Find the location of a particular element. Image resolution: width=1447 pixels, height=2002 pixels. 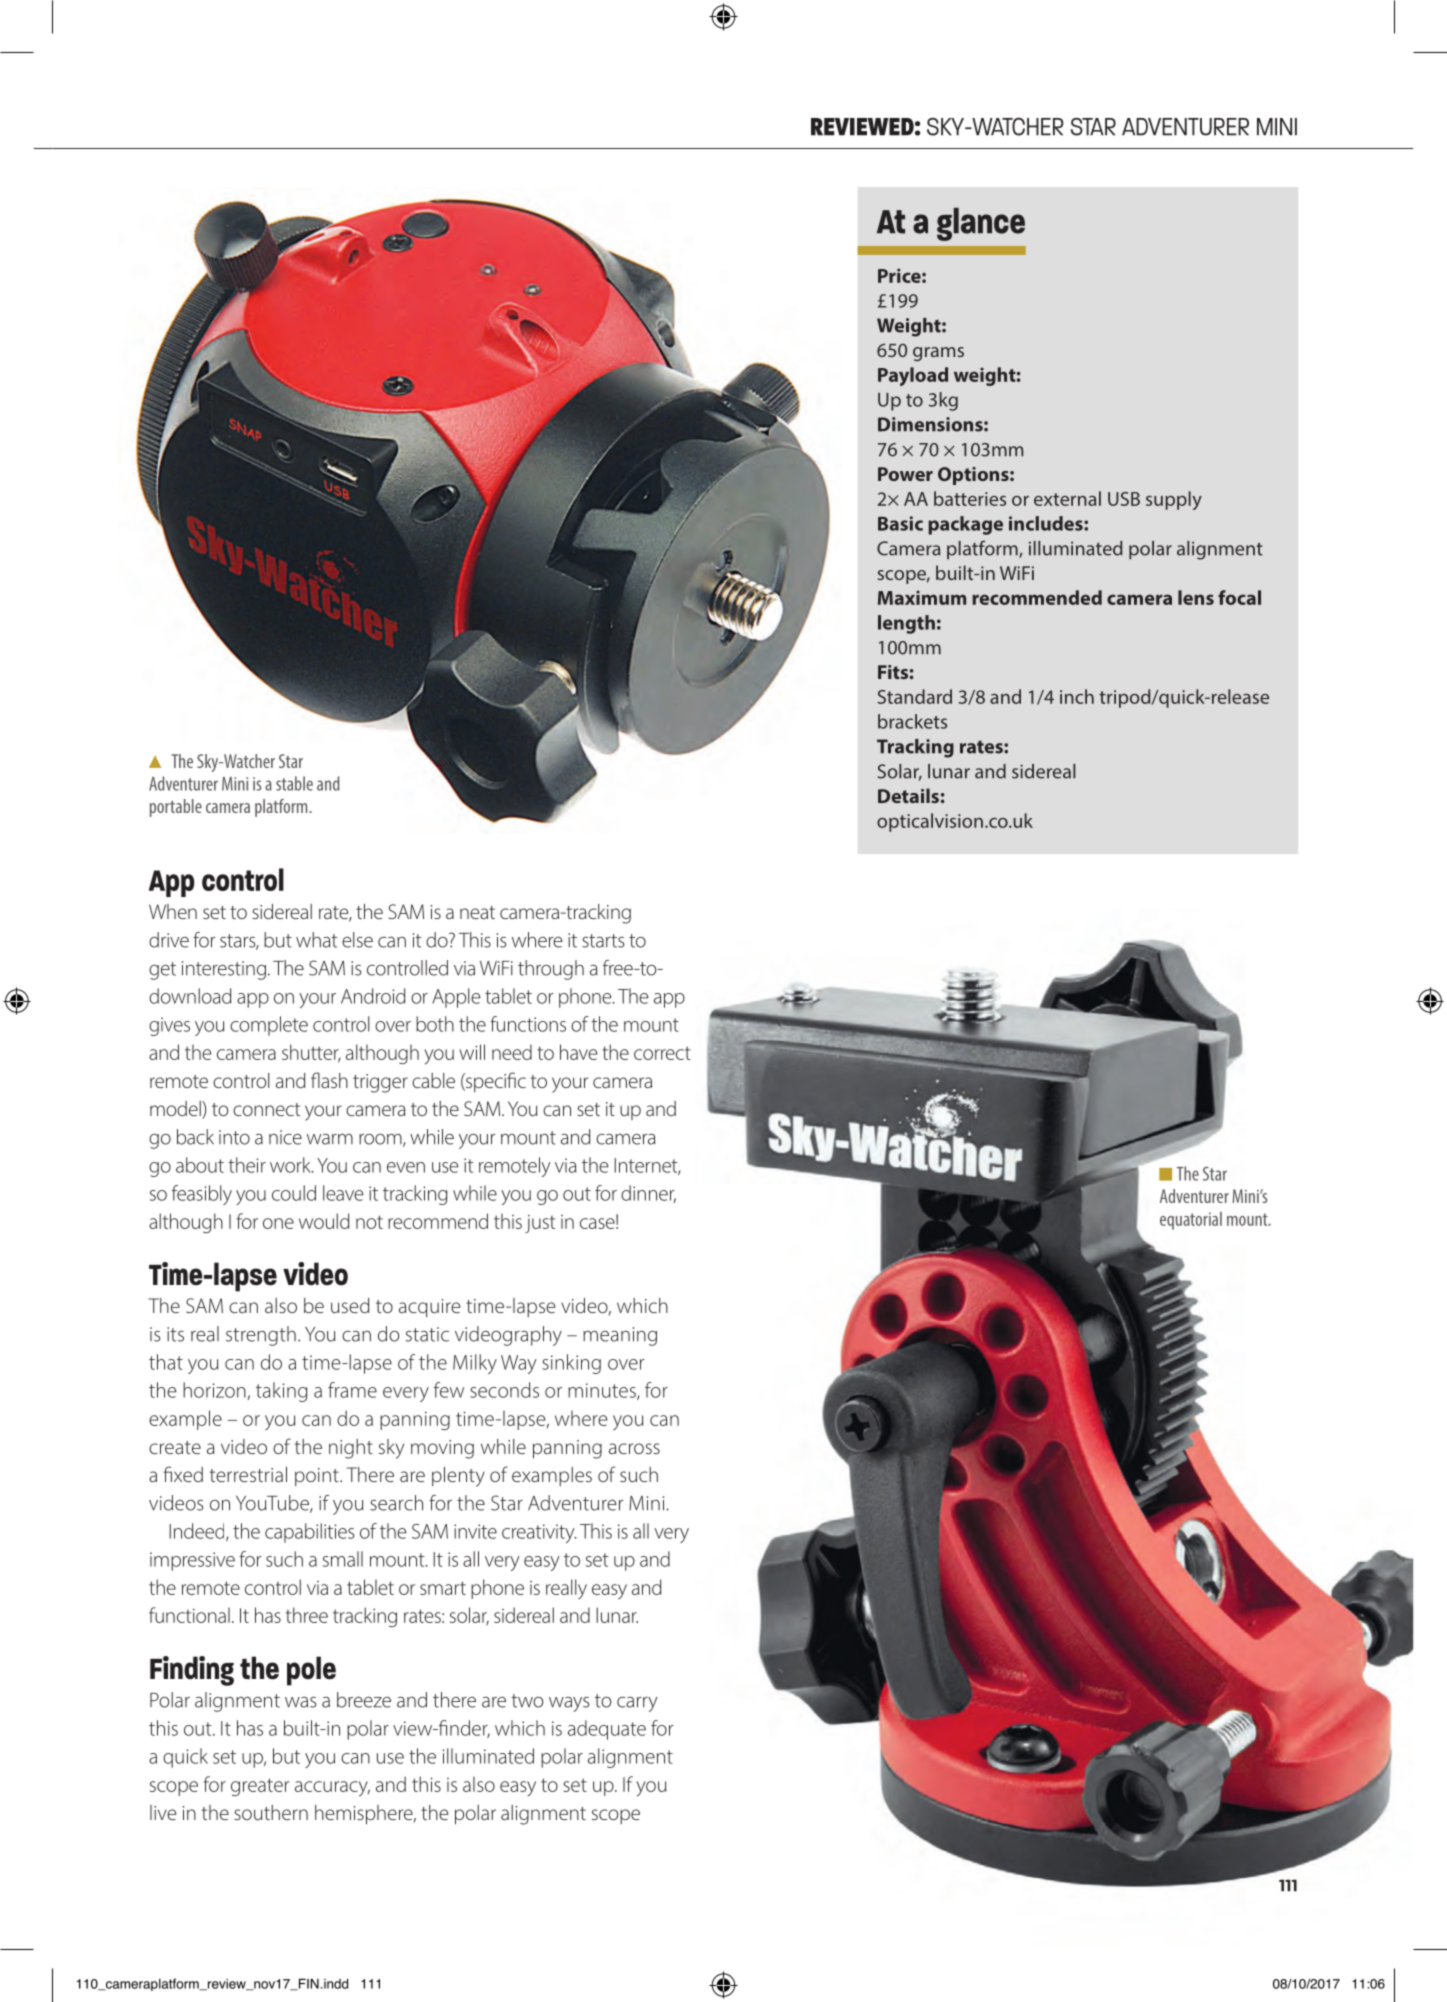

greater is located at coordinates (260, 1787).
